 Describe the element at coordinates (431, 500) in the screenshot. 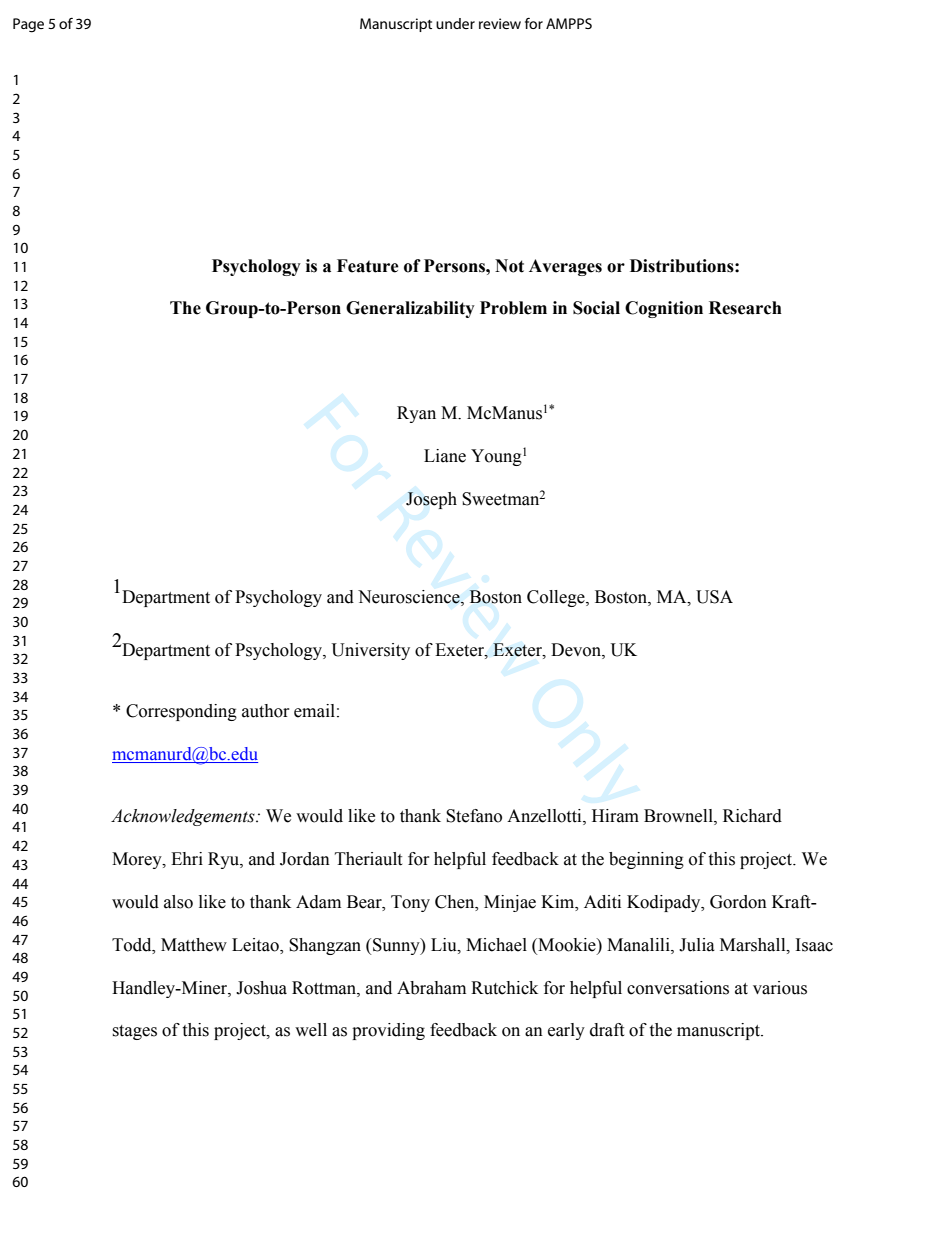

I see `Joseph` at that location.
